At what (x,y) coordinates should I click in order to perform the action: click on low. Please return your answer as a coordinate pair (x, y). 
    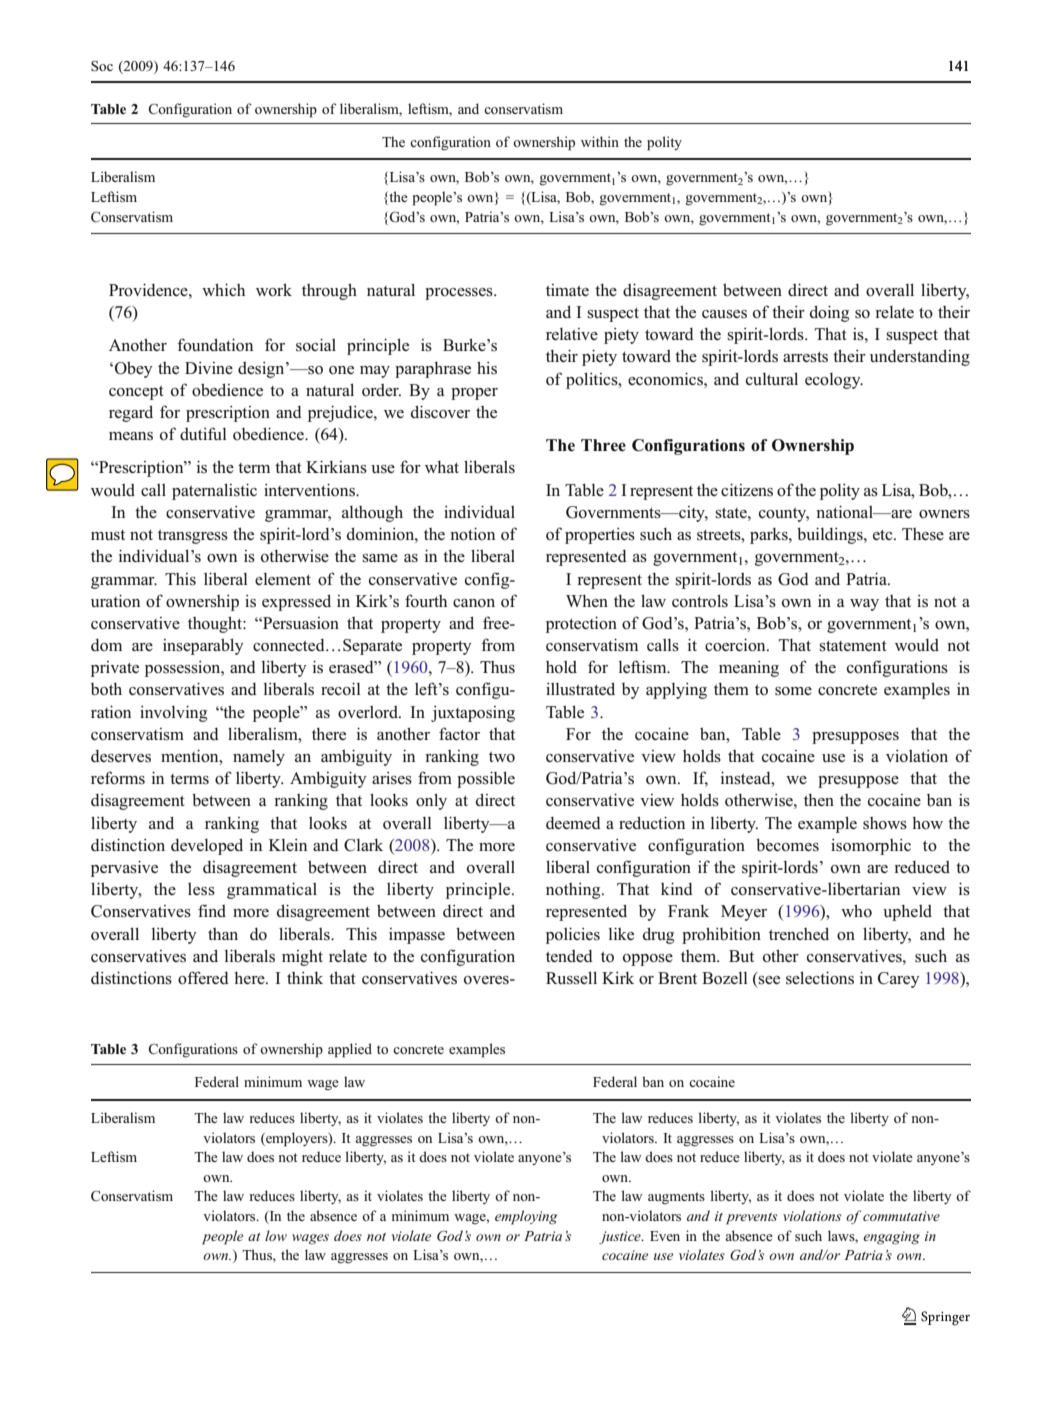
    Looking at the image, I should click on (276, 1235).
